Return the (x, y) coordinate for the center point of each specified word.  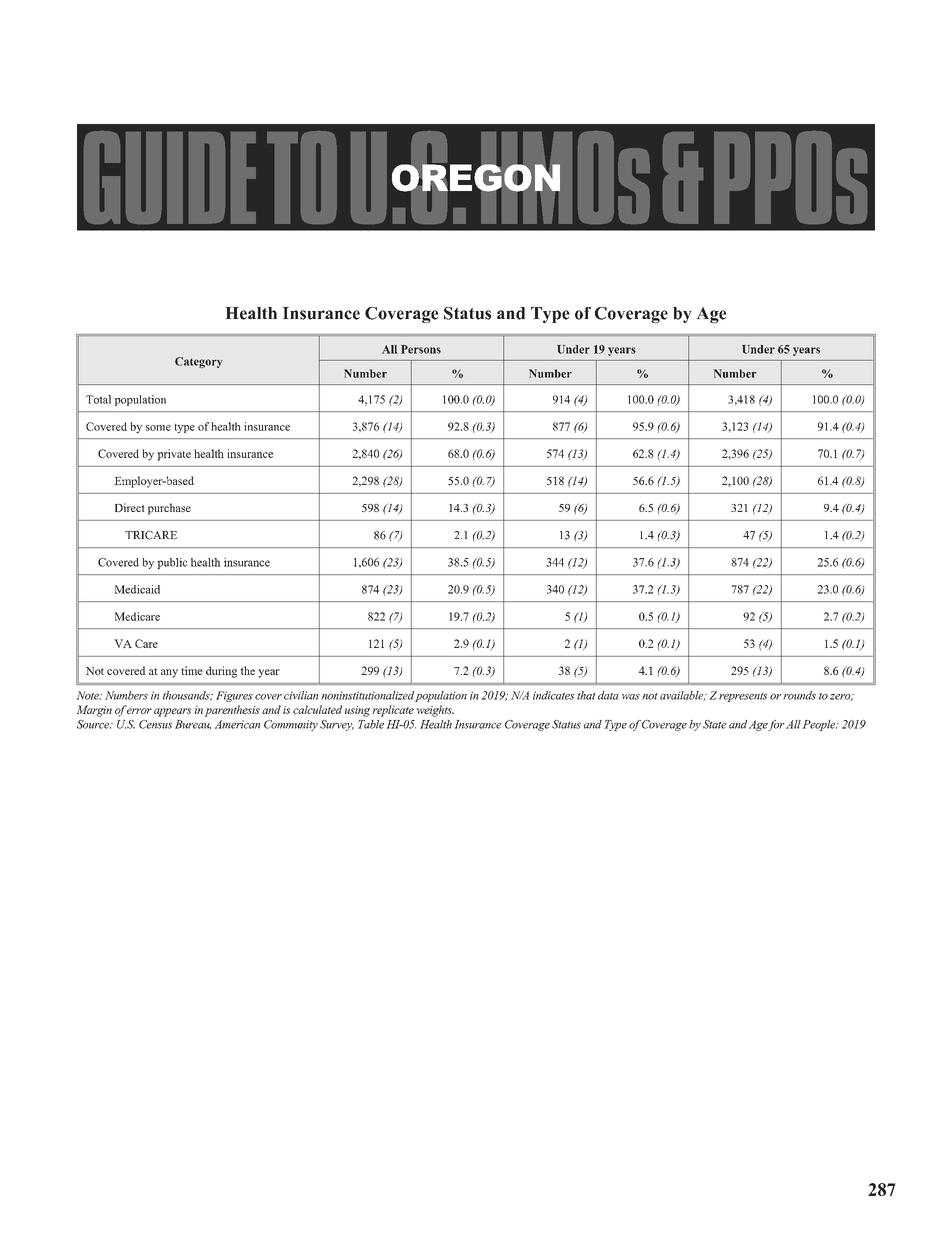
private (174, 455)
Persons (421, 349)
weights (435, 711)
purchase (169, 509)
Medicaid (137, 589)
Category (199, 362)
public (172, 563)
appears (172, 712)
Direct (130, 507)
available (683, 696)
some (158, 428)
